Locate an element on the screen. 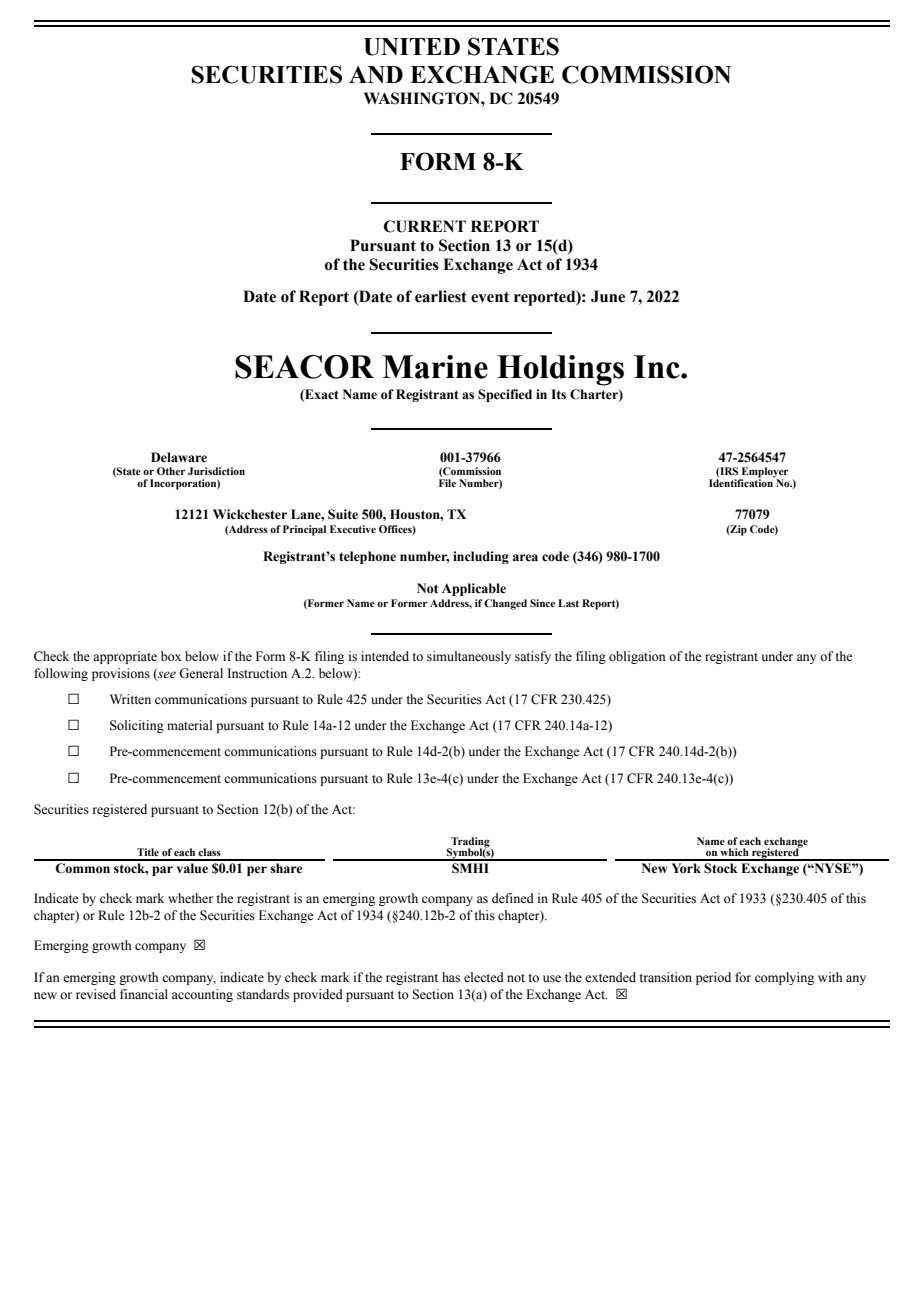 This screenshot has width=924, height=1308. June is located at coordinates (608, 296).
